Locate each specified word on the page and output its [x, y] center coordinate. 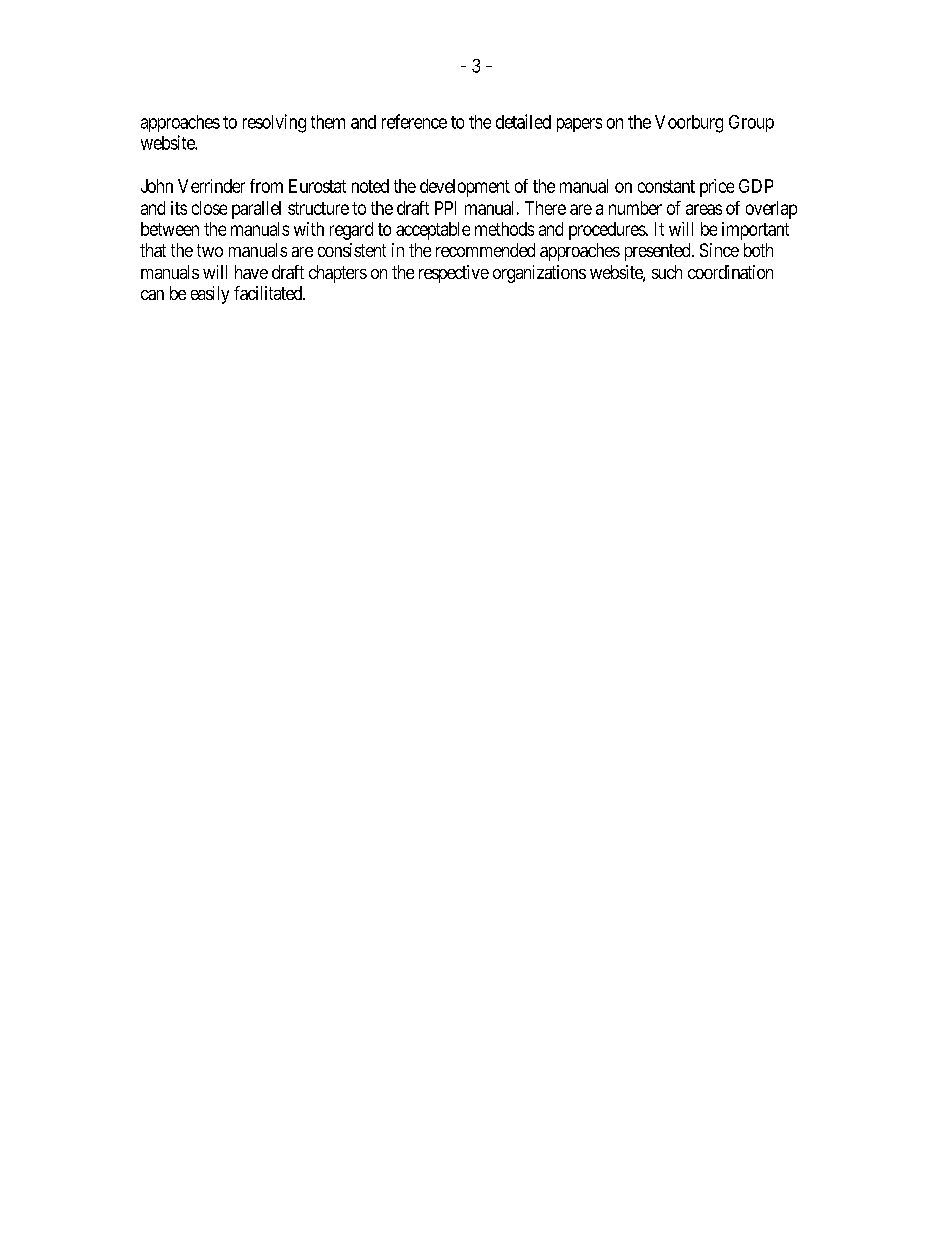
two [210, 250]
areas [704, 209]
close [209, 208]
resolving [274, 123]
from [266, 186]
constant [666, 186]
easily [210, 295]
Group [751, 123]
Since [719, 250]
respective [454, 274]
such [667, 272]
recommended [485, 250]
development [465, 188]
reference [414, 121]
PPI [445, 208]
